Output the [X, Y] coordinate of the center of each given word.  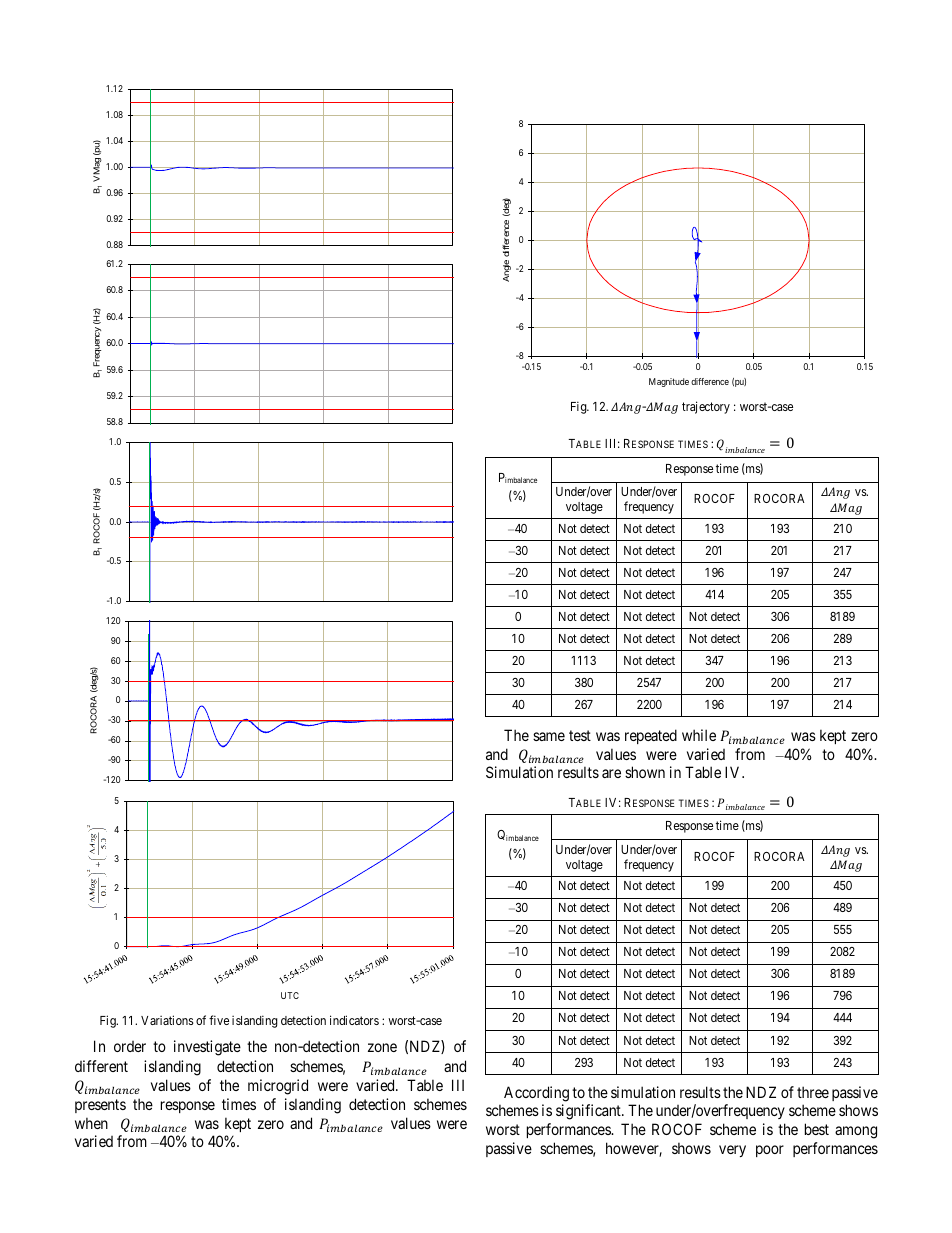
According [536, 1094]
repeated [651, 736]
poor [770, 1151]
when [91, 1123]
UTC [290, 995]
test [580, 735]
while [699, 735]
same [549, 736]
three [813, 1092]
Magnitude [669, 382]
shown [645, 772]
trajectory [706, 407]
